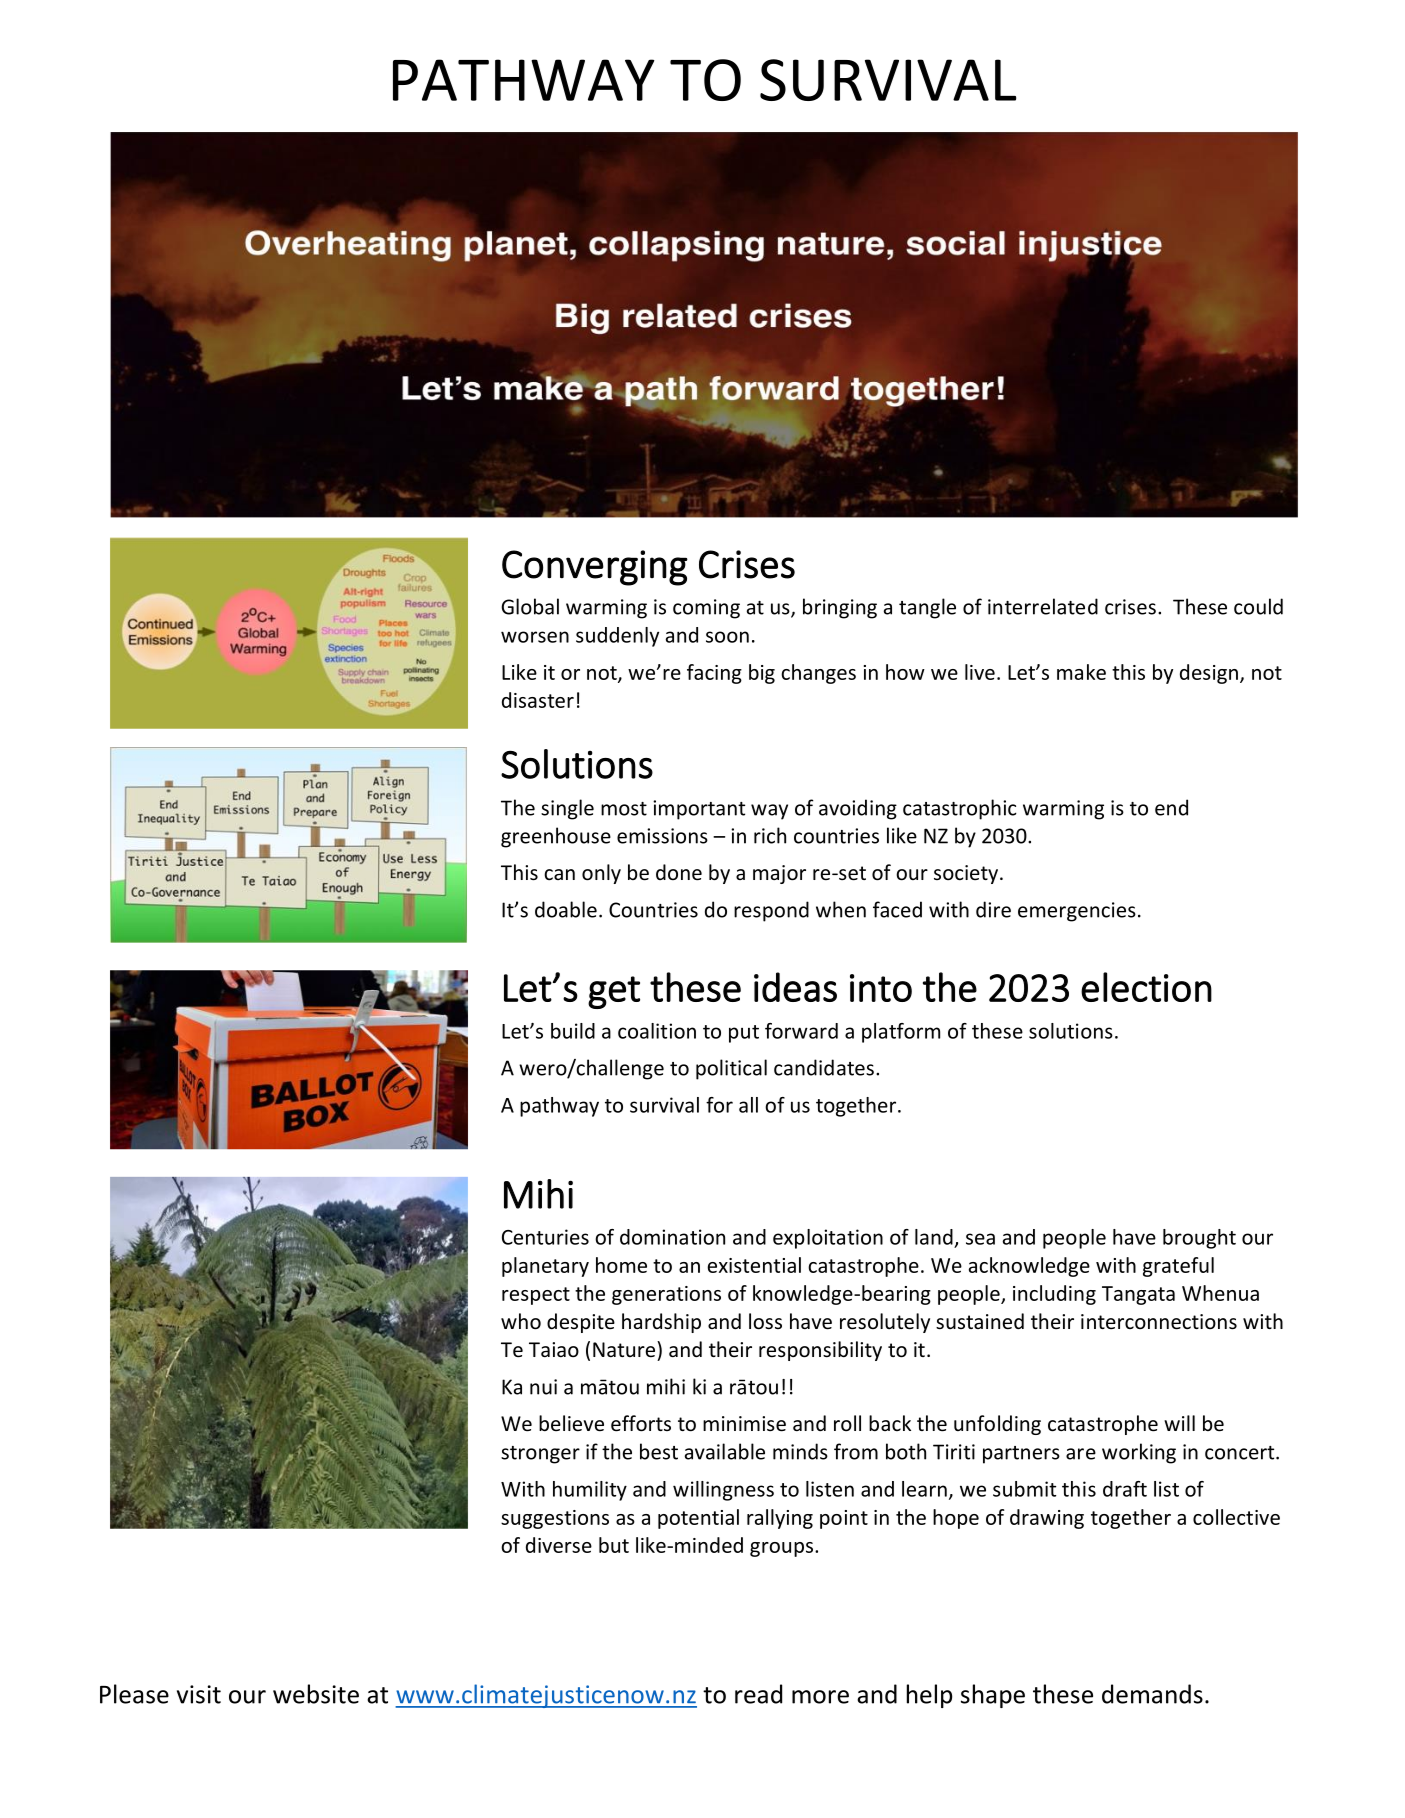  What do you see at coordinates (771, 911) in the screenshot?
I see `respond` at bounding box center [771, 911].
